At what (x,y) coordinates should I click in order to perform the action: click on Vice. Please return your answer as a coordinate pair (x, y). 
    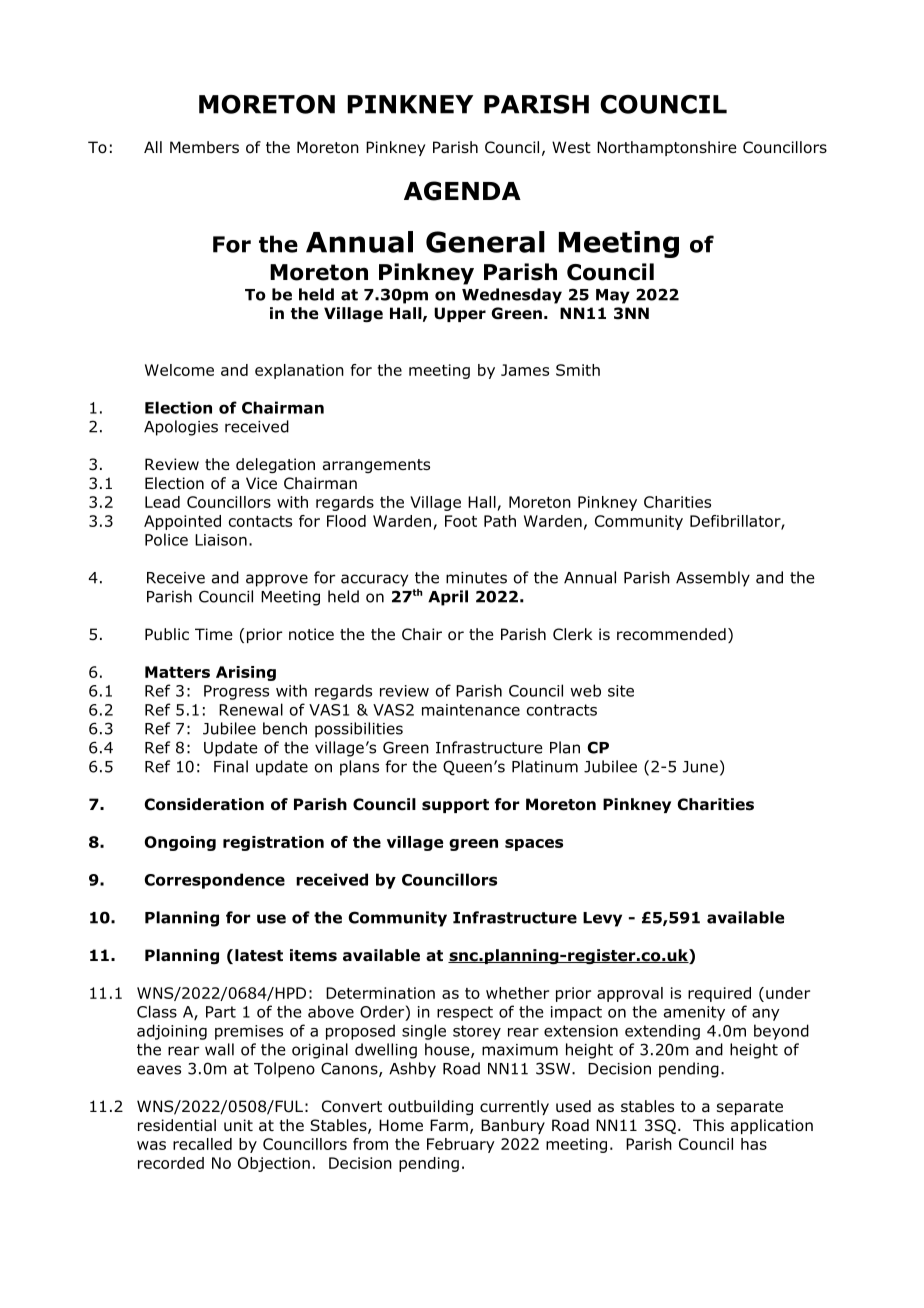
    Looking at the image, I should click on (261, 483).
